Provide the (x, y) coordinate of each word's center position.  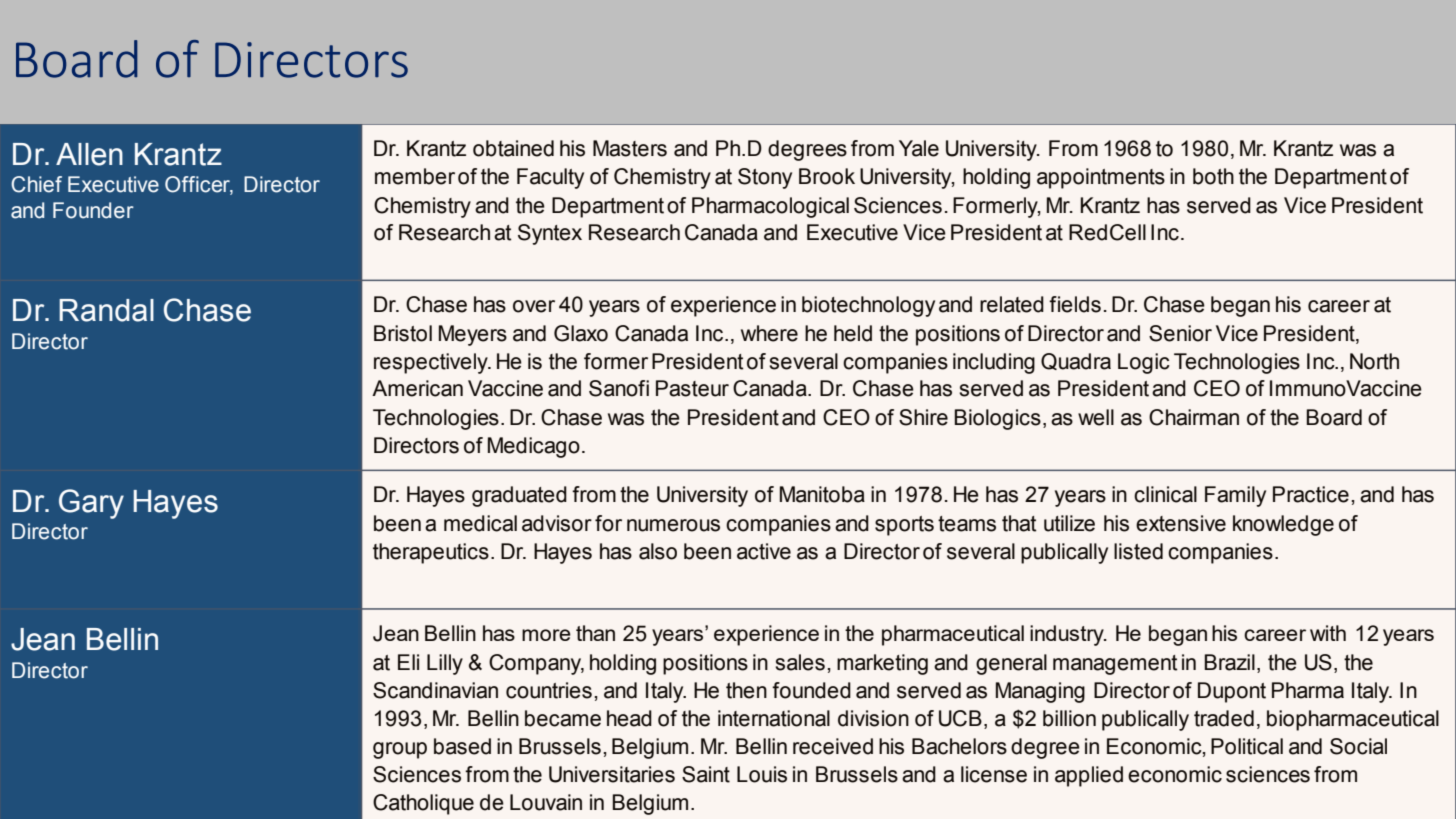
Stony (765, 178)
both (1213, 176)
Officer (199, 185)
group (400, 750)
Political (1247, 746)
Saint (706, 774)
